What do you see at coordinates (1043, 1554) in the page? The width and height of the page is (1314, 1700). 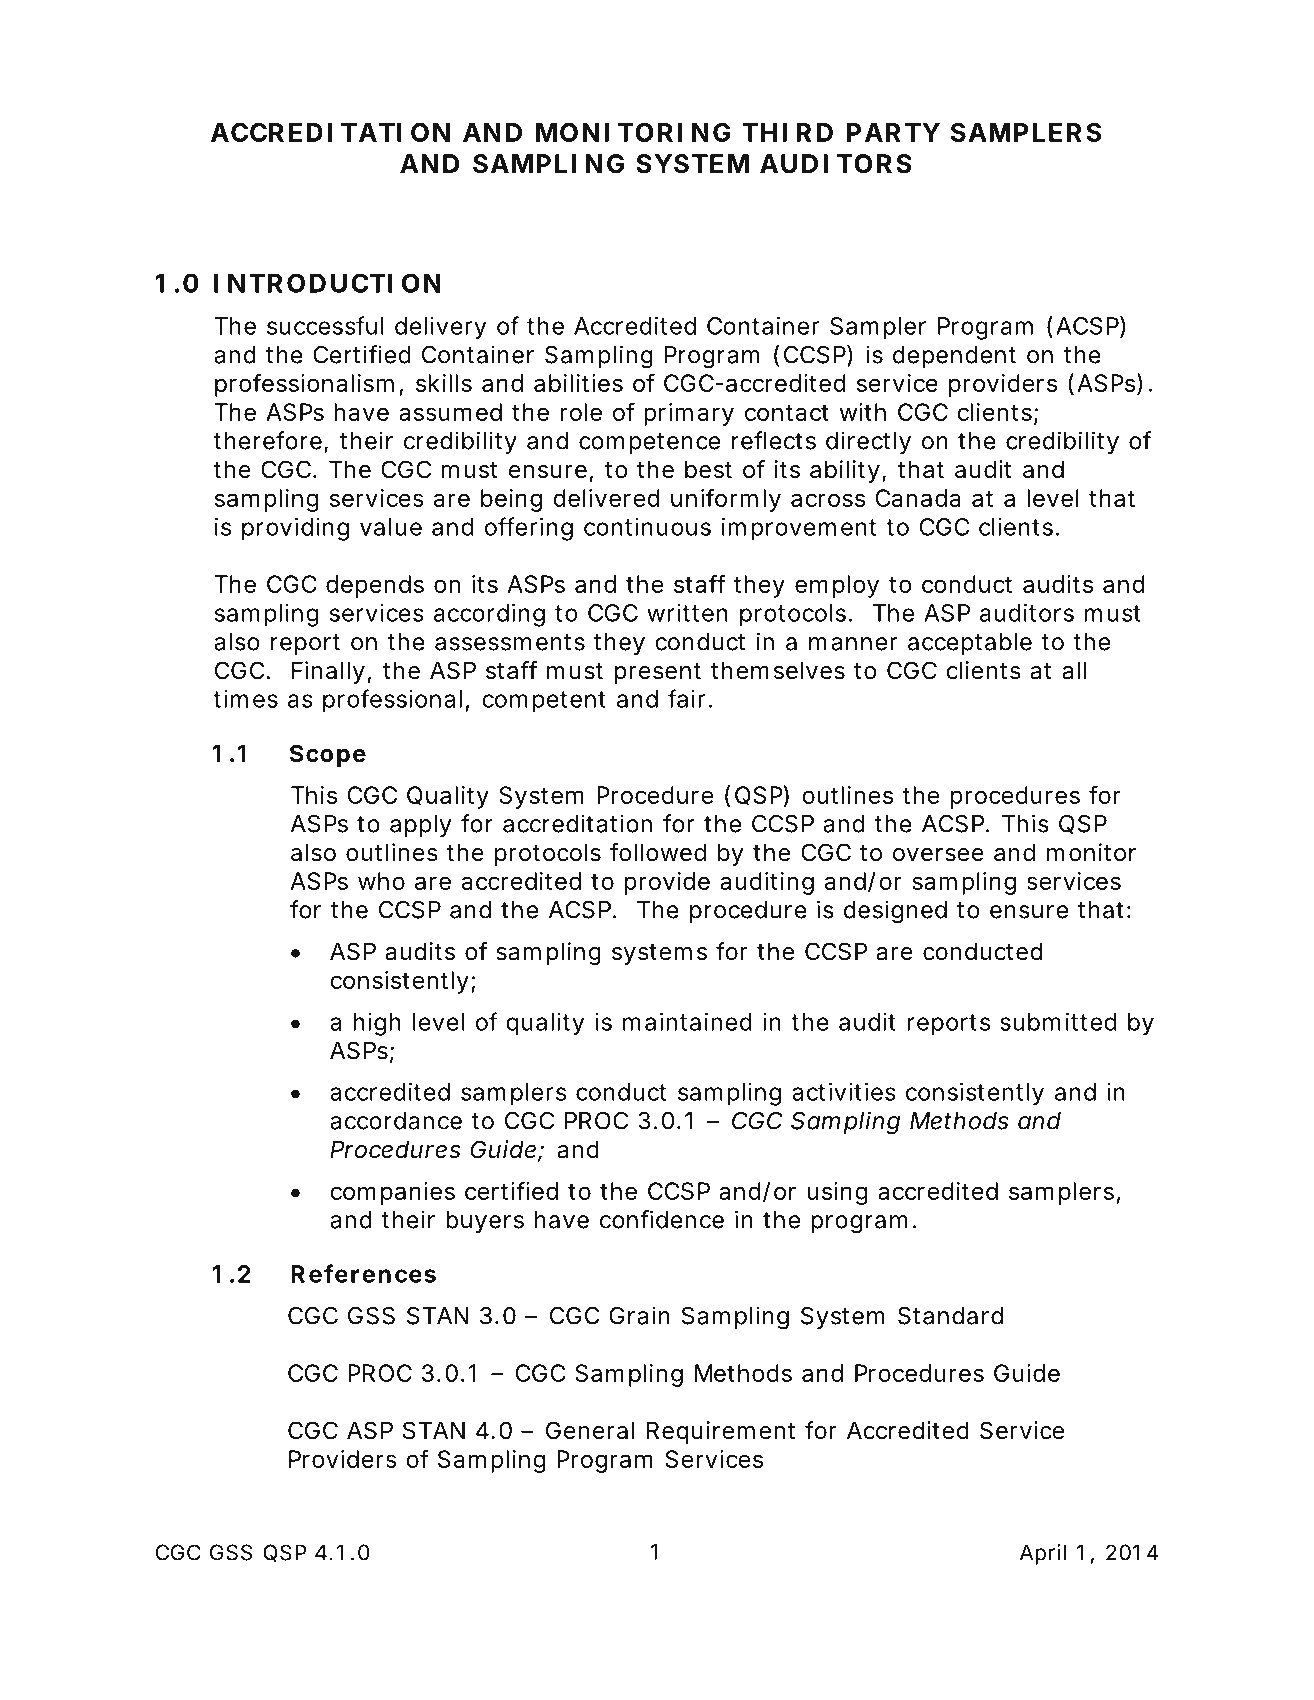 I see `April` at bounding box center [1043, 1554].
